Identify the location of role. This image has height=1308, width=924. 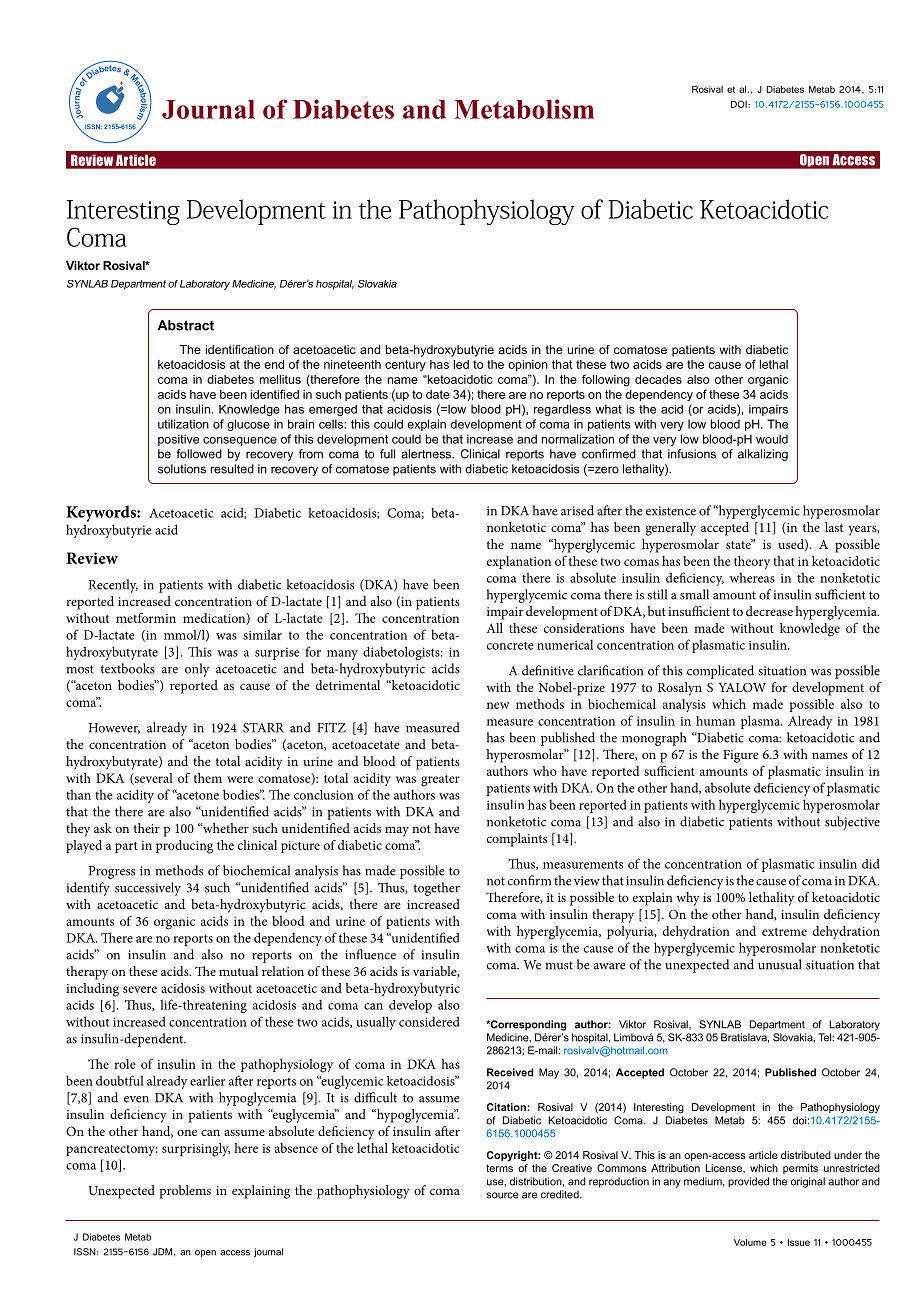
(125, 1064).
